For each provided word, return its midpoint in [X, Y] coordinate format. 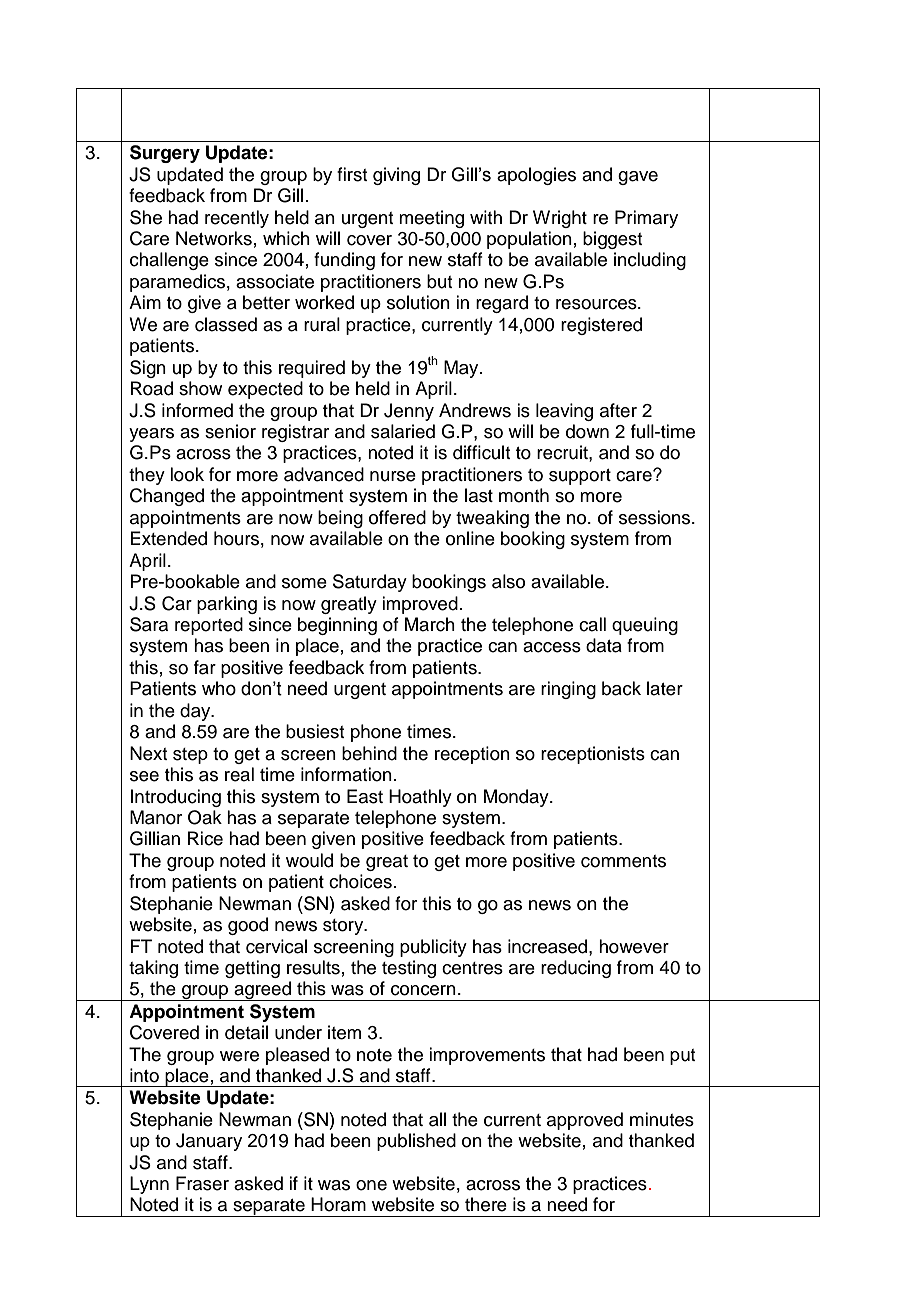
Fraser [202, 1183]
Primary [646, 219]
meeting [431, 219]
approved [585, 1121]
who [219, 688]
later [665, 688]
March [430, 624]
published [416, 1142]
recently [237, 219]
